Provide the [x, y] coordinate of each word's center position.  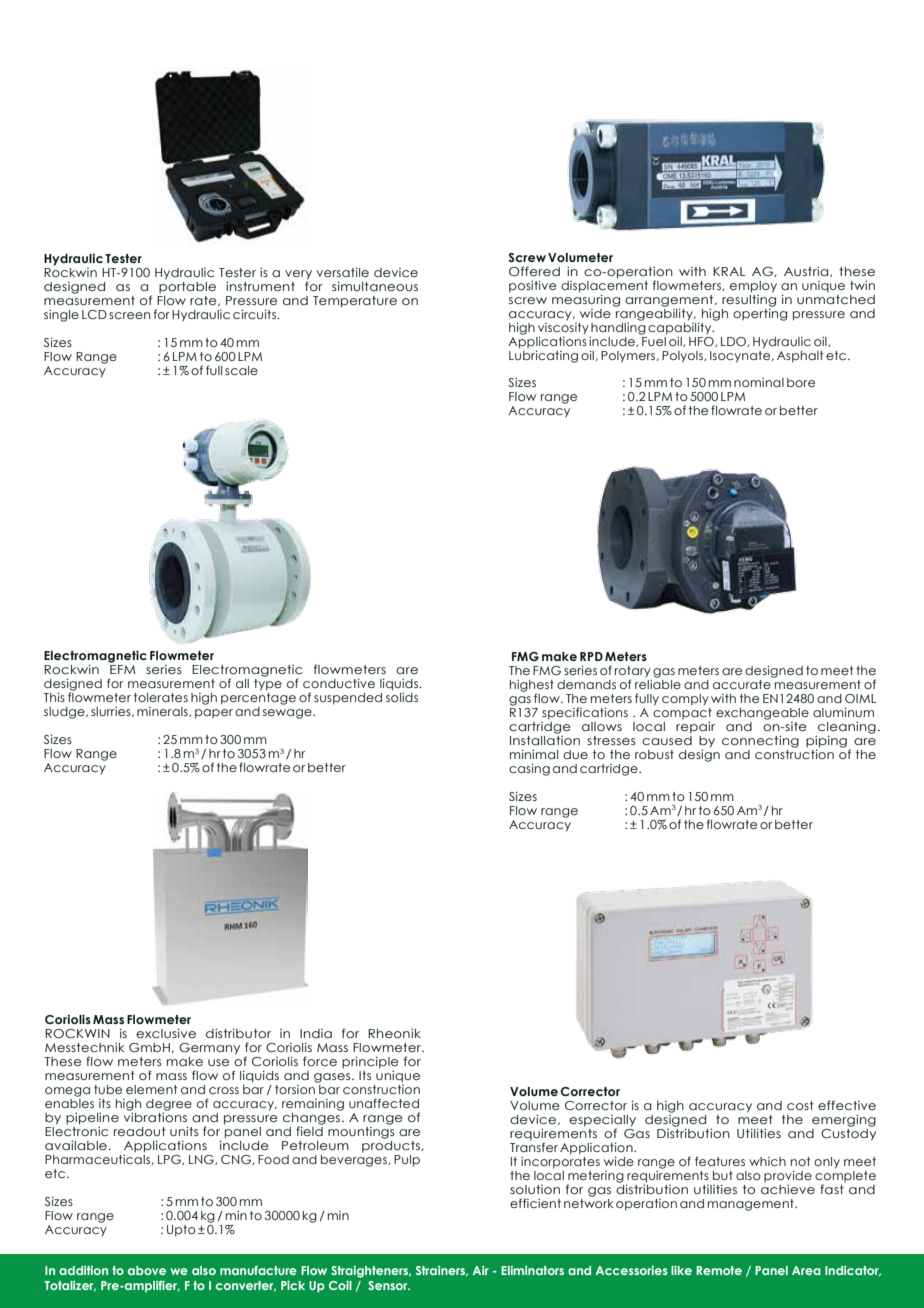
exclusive [166, 1033]
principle [370, 1062]
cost [800, 1105]
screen [129, 315]
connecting [760, 741]
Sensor [389, 1285]
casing [529, 769]
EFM [122, 669]
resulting [749, 300]
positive [532, 286]
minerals [163, 712]
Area [806, 1270]
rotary [633, 673]
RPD [591, 656]
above [147, 1270]
